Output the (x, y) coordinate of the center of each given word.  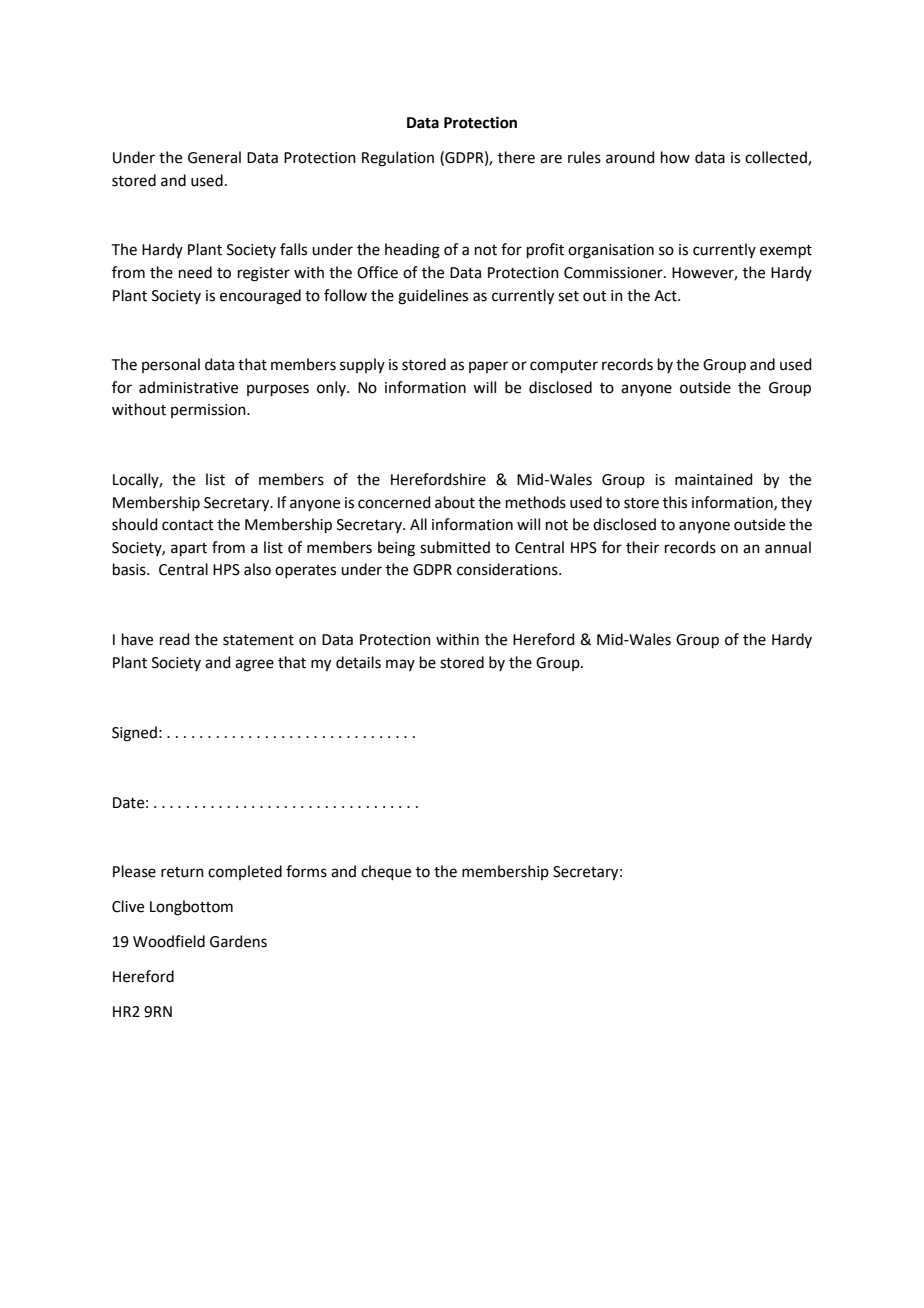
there (516, 157)
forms (306, 871)
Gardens (238, 941)
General (214, 157)
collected (777, 158)
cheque (386, 872)
